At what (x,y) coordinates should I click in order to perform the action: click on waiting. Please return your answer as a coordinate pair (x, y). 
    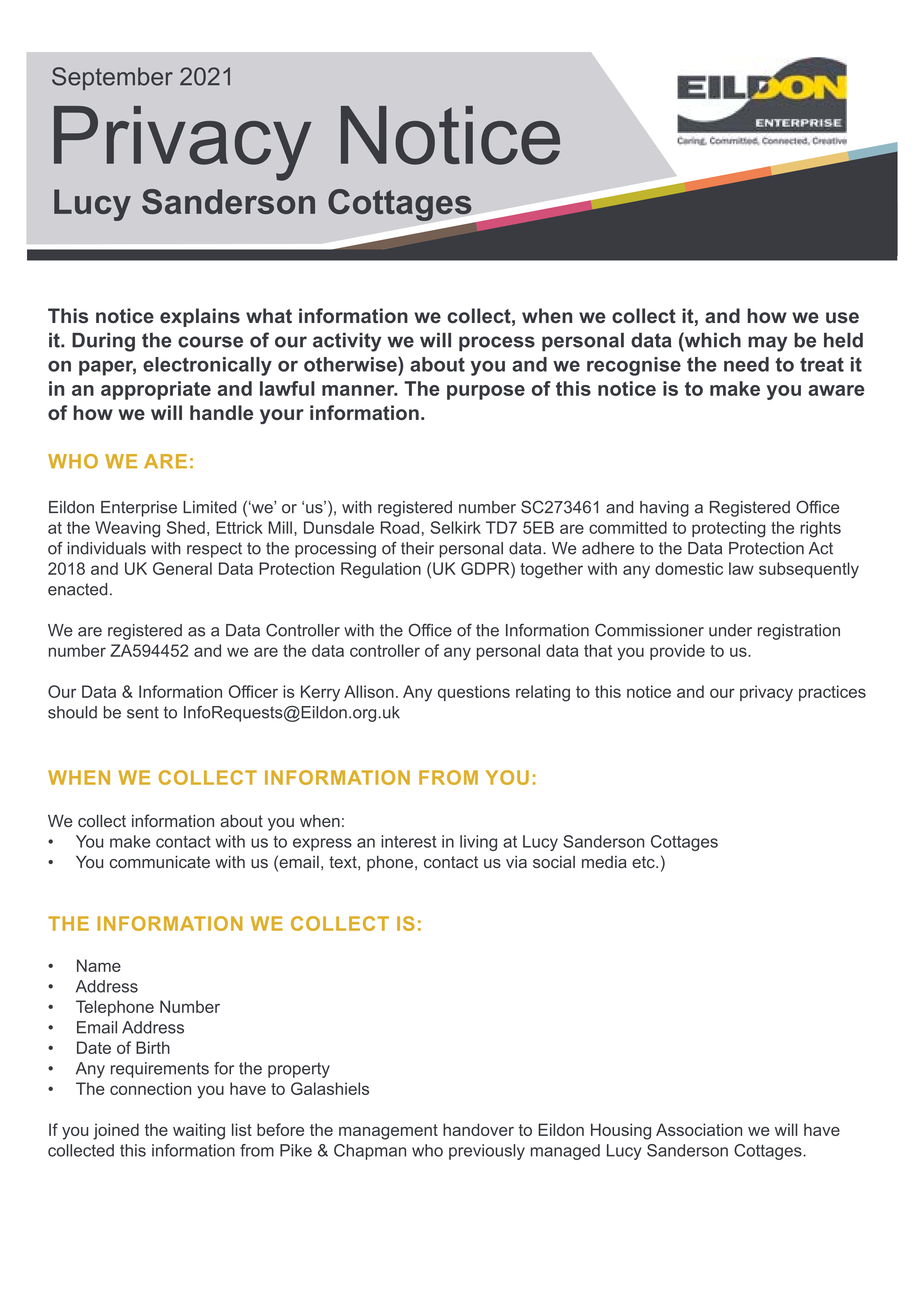
    Looking at the image, I should click on (199, 1131).
